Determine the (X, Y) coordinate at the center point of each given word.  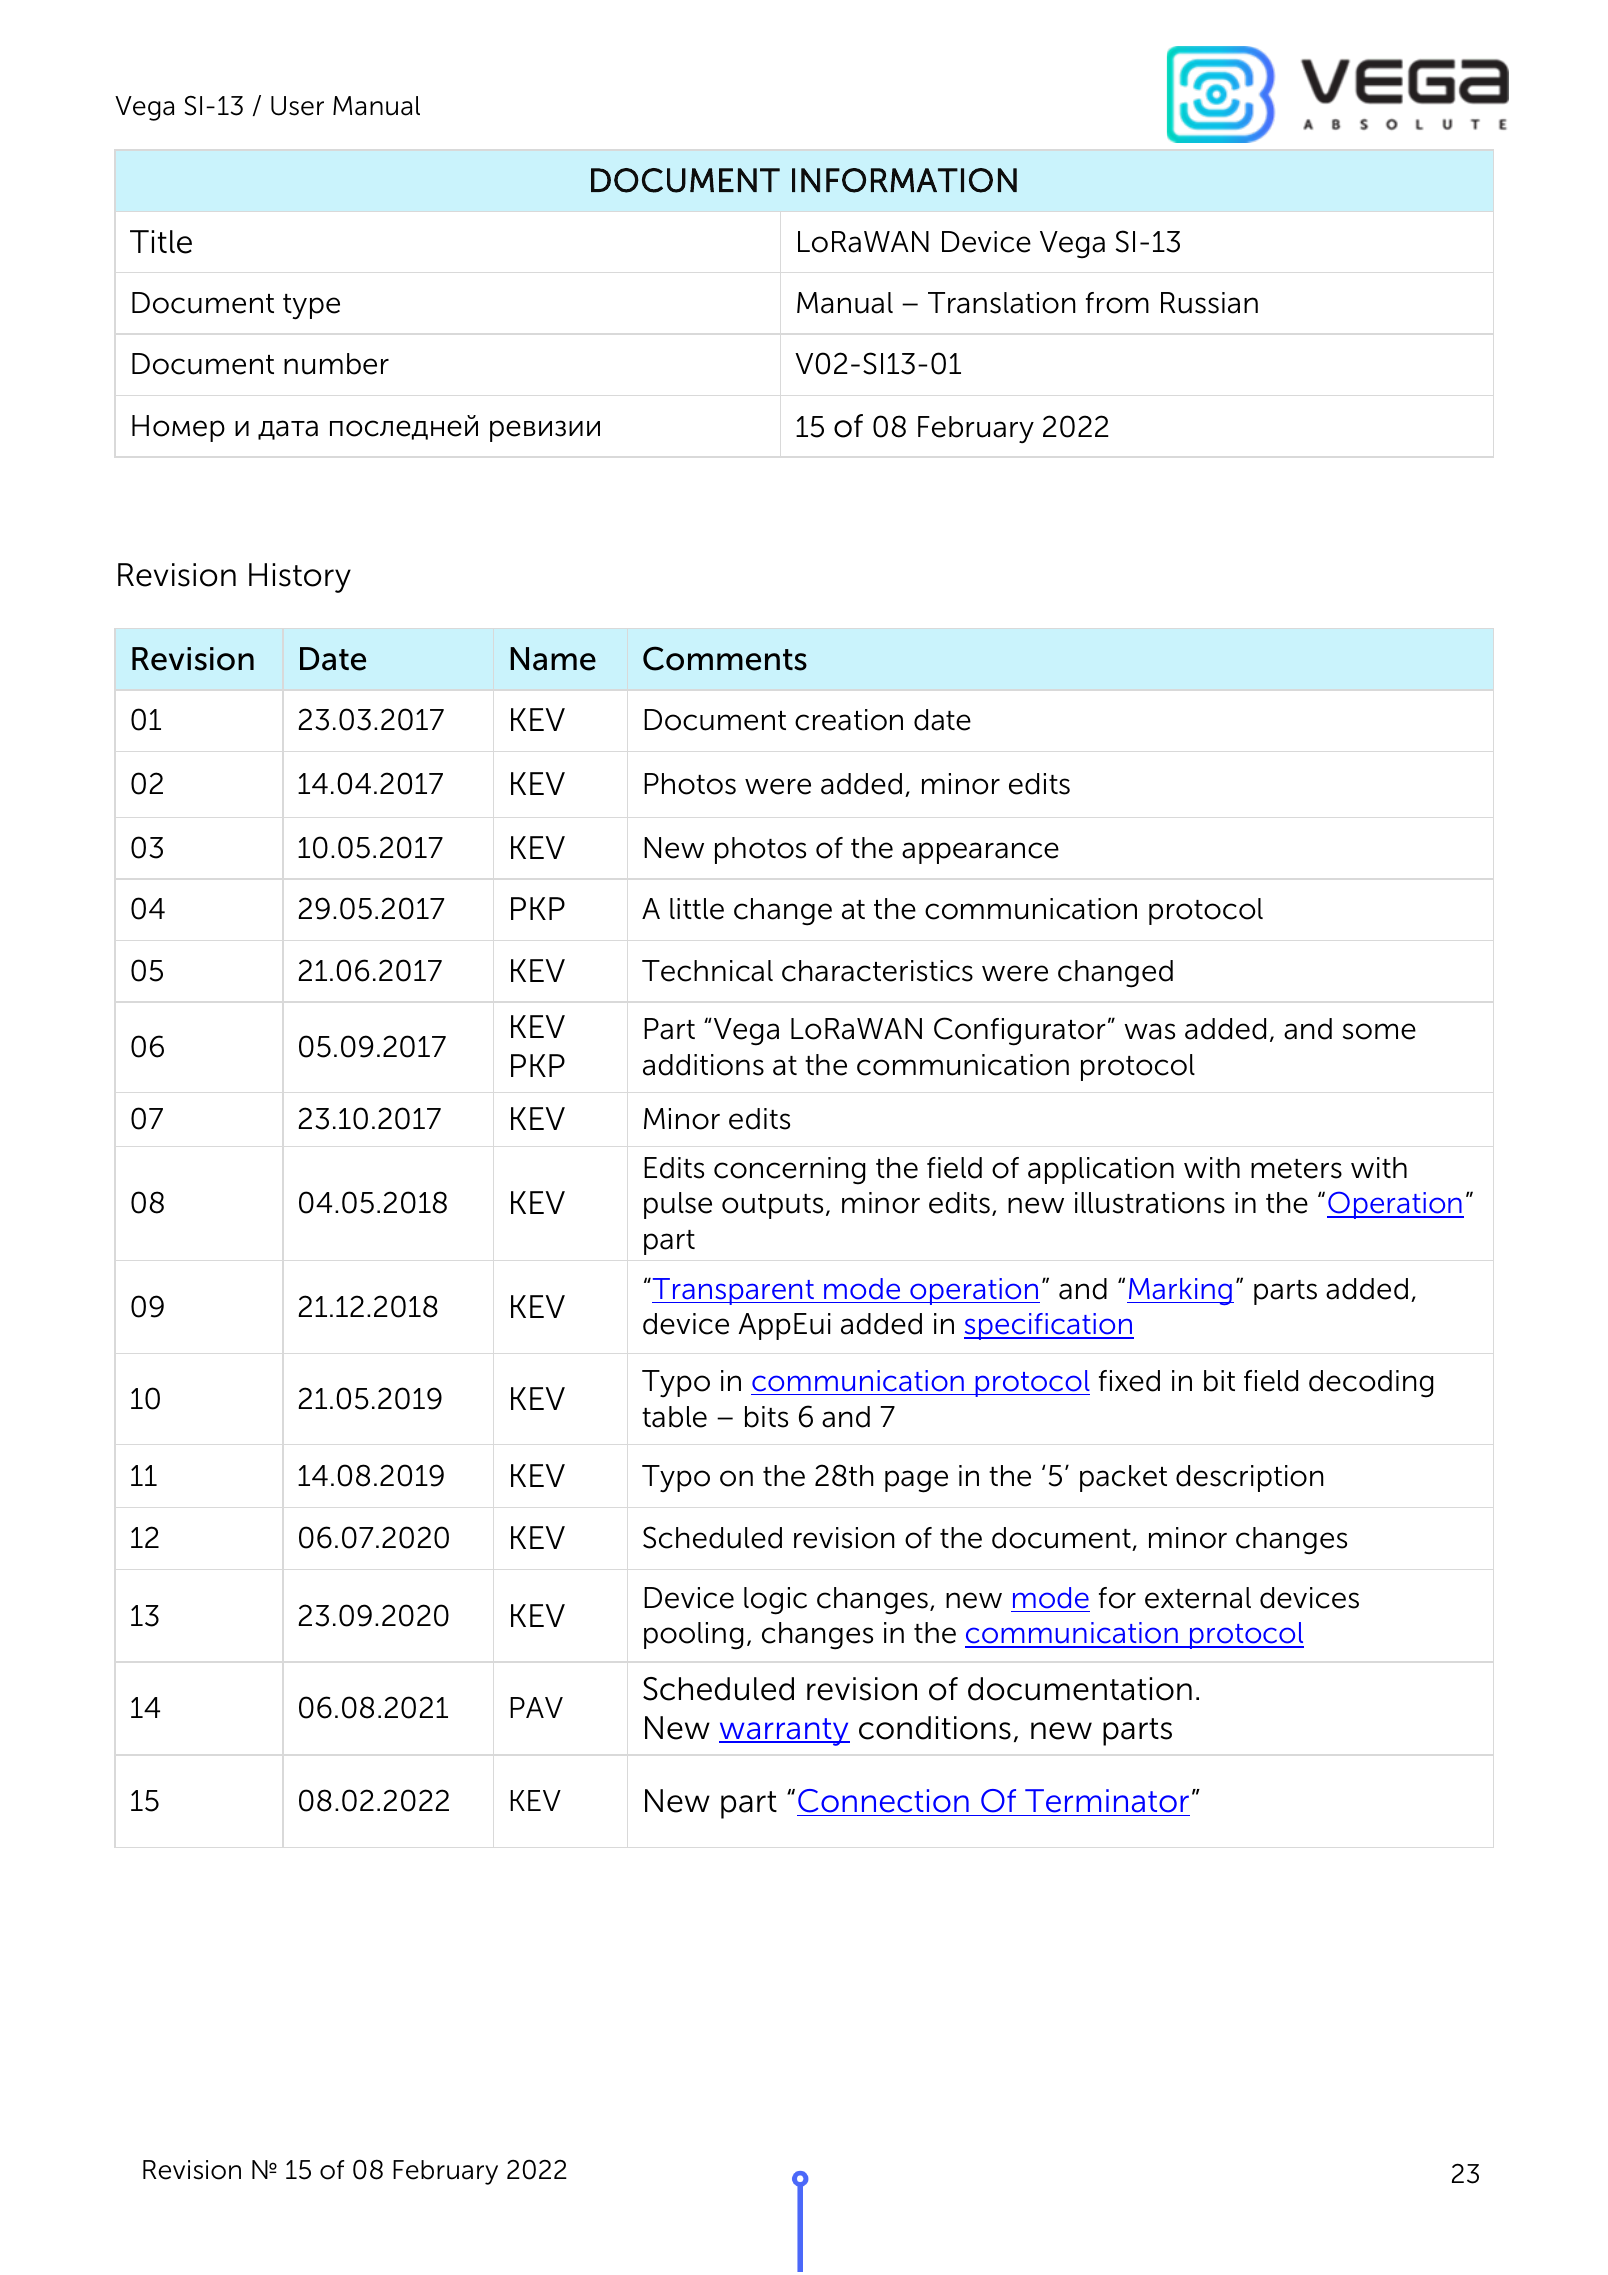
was (1149, 1031)
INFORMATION (904, 180)
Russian (1209, 303)
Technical (707, 971)
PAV (536, 1707)
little (697, 909)
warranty (784, 1732)
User (297, 106)
